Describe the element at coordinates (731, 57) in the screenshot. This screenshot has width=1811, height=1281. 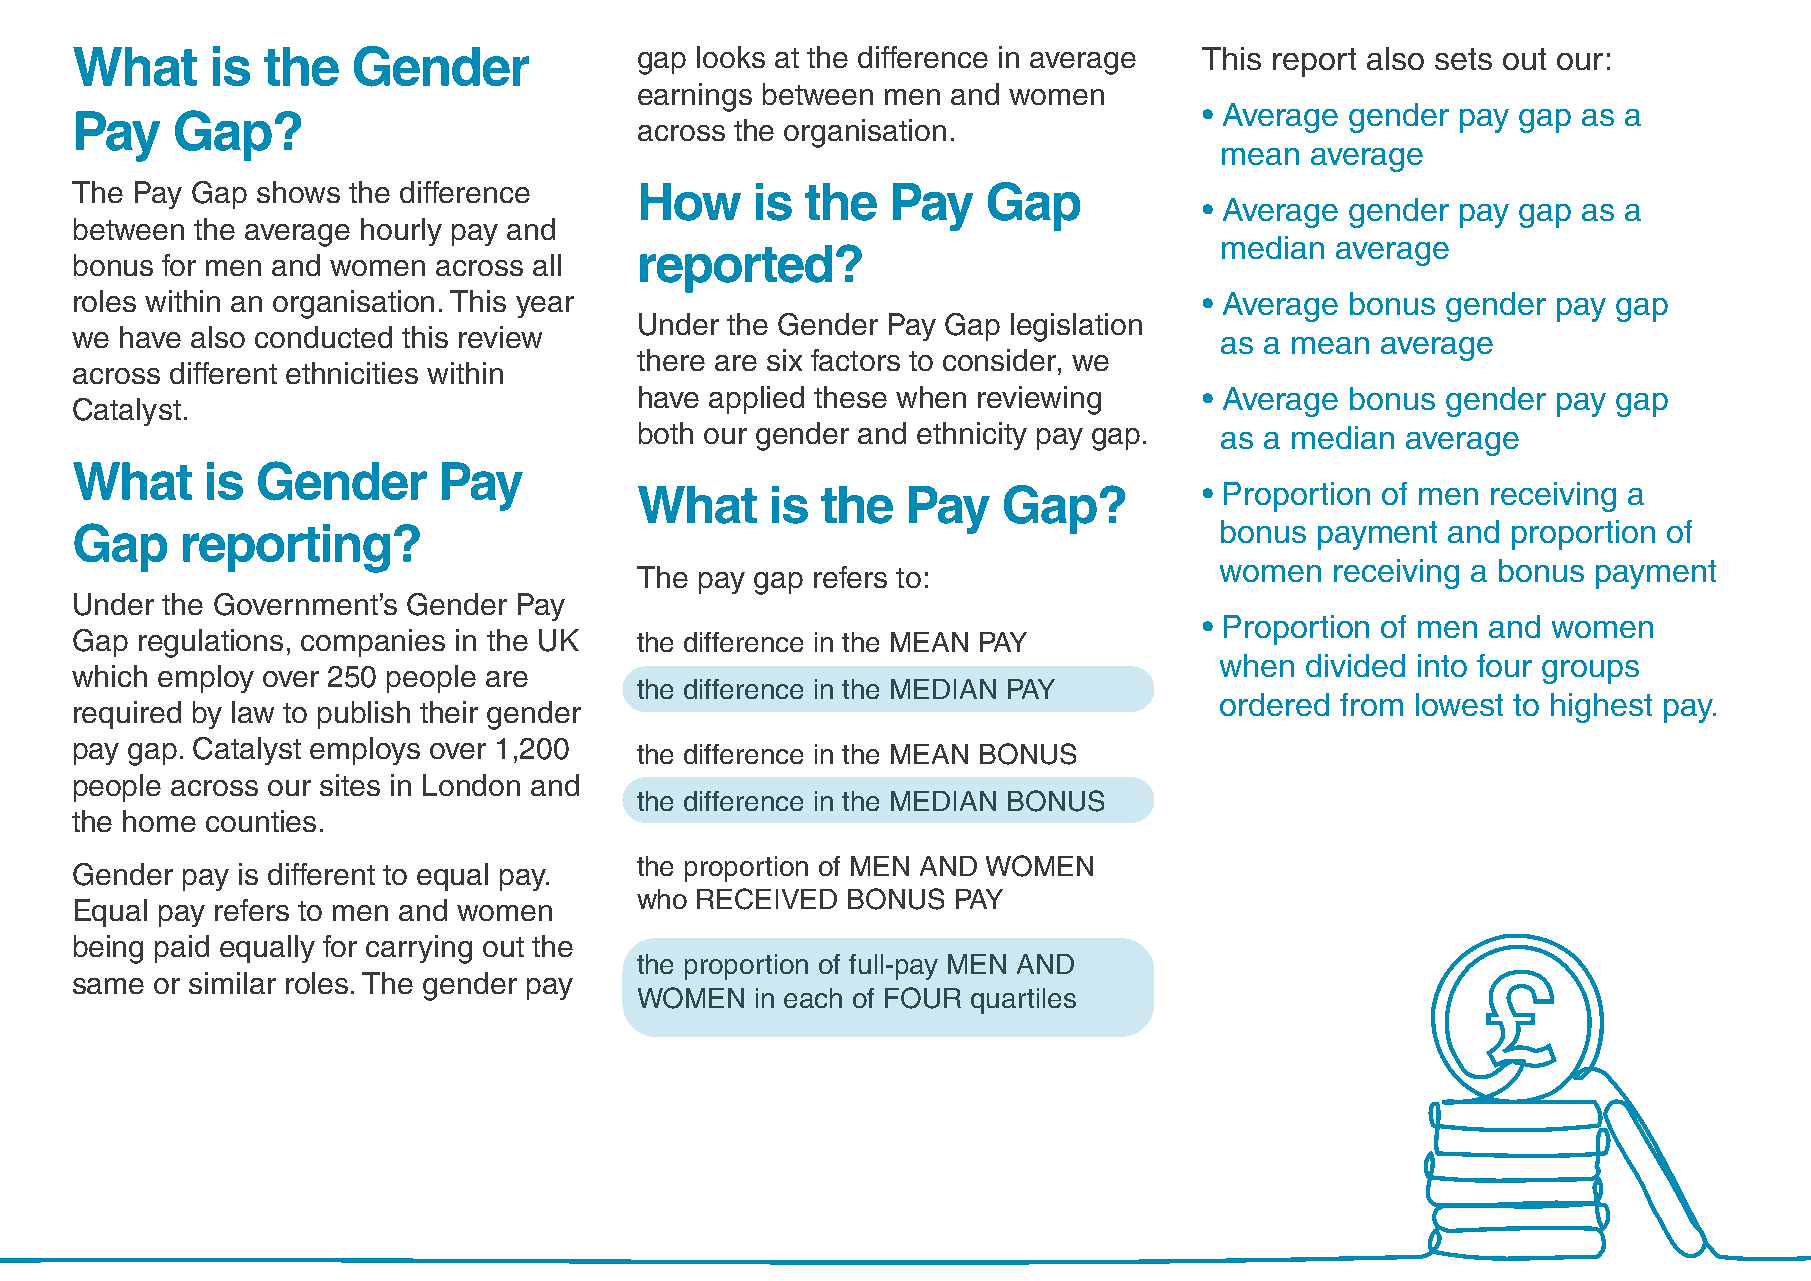
I see `looks` at that location.
